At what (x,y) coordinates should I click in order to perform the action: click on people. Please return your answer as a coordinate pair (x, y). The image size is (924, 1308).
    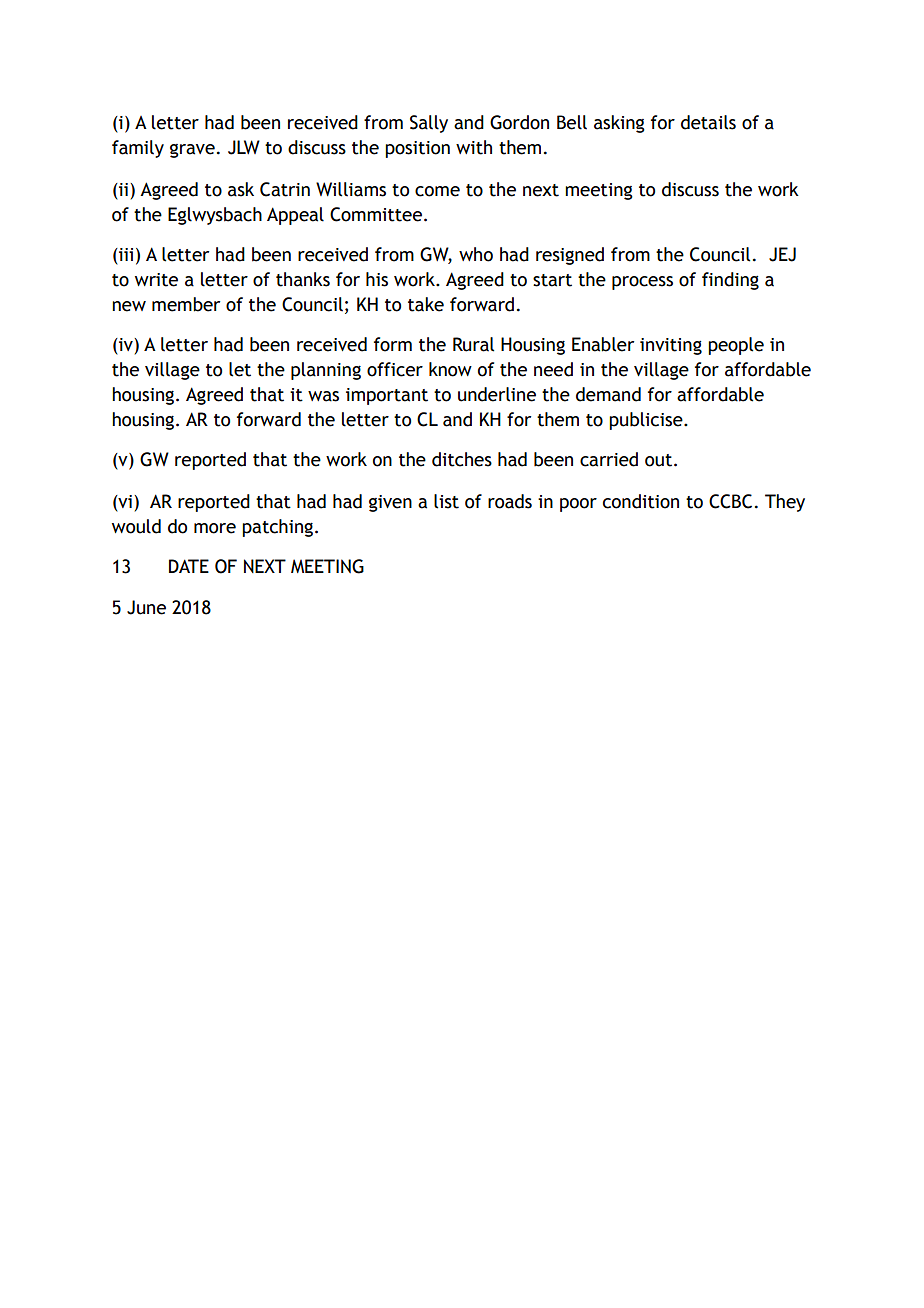
    Looking at the image, I should click on (736, 346).
